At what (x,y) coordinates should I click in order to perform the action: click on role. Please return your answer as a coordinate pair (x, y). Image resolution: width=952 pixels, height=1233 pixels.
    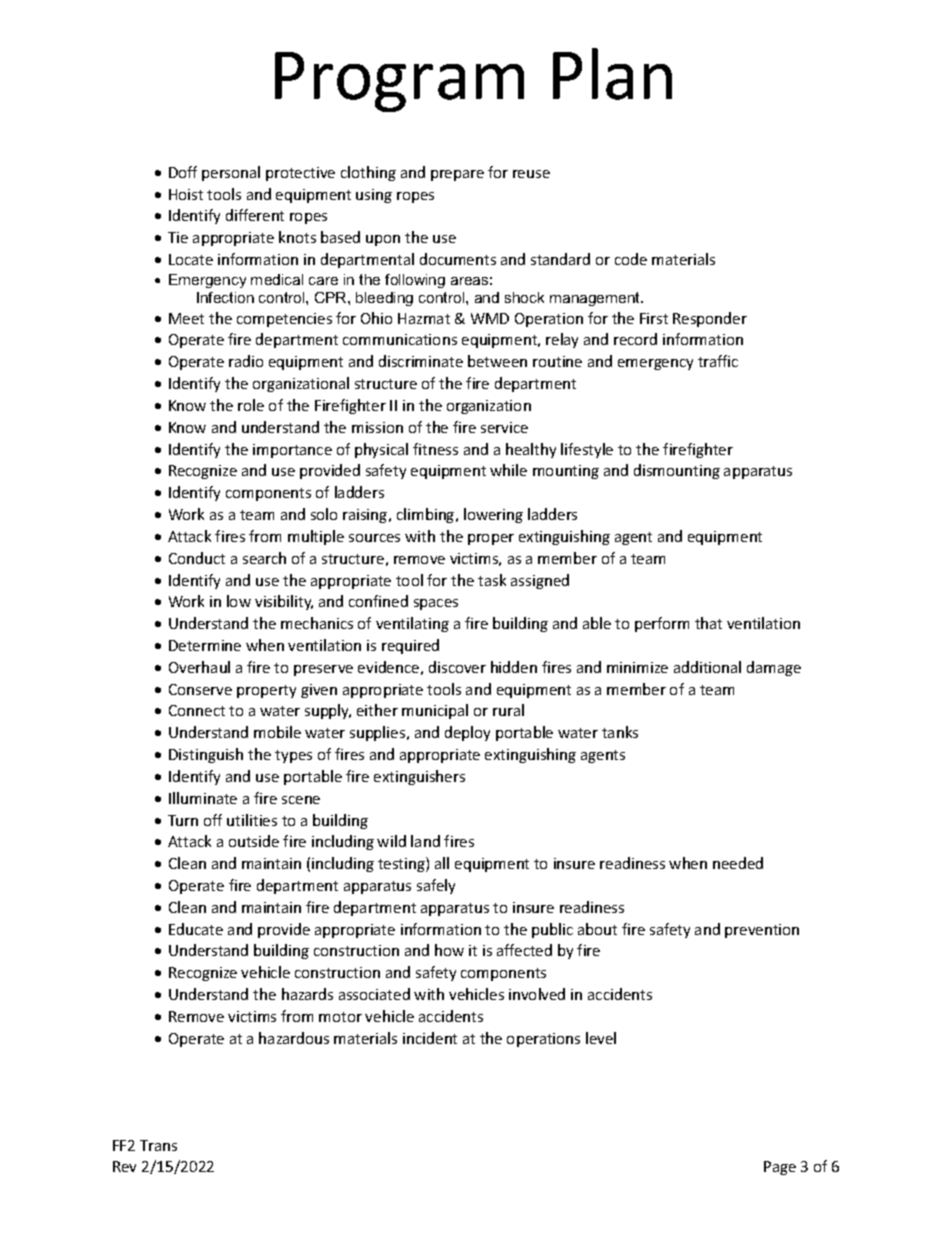
    Looking at the image, I should click on (251, 405).
